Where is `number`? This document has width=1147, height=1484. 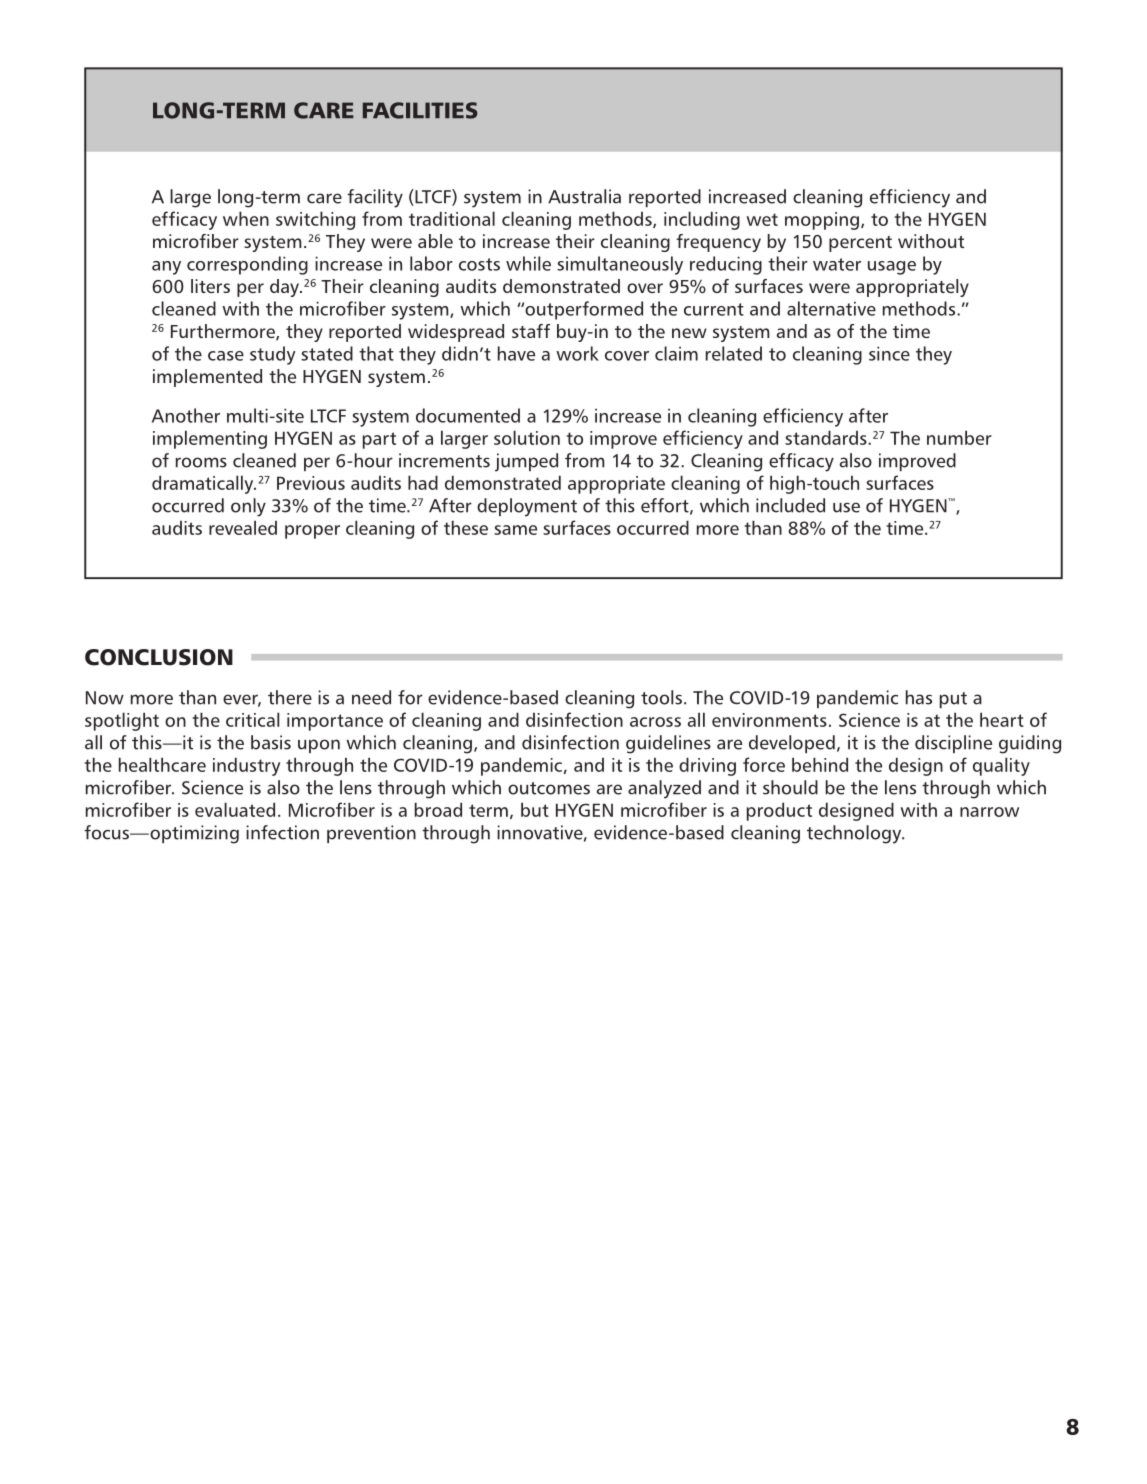
number is located at coordinates (959, 437).
